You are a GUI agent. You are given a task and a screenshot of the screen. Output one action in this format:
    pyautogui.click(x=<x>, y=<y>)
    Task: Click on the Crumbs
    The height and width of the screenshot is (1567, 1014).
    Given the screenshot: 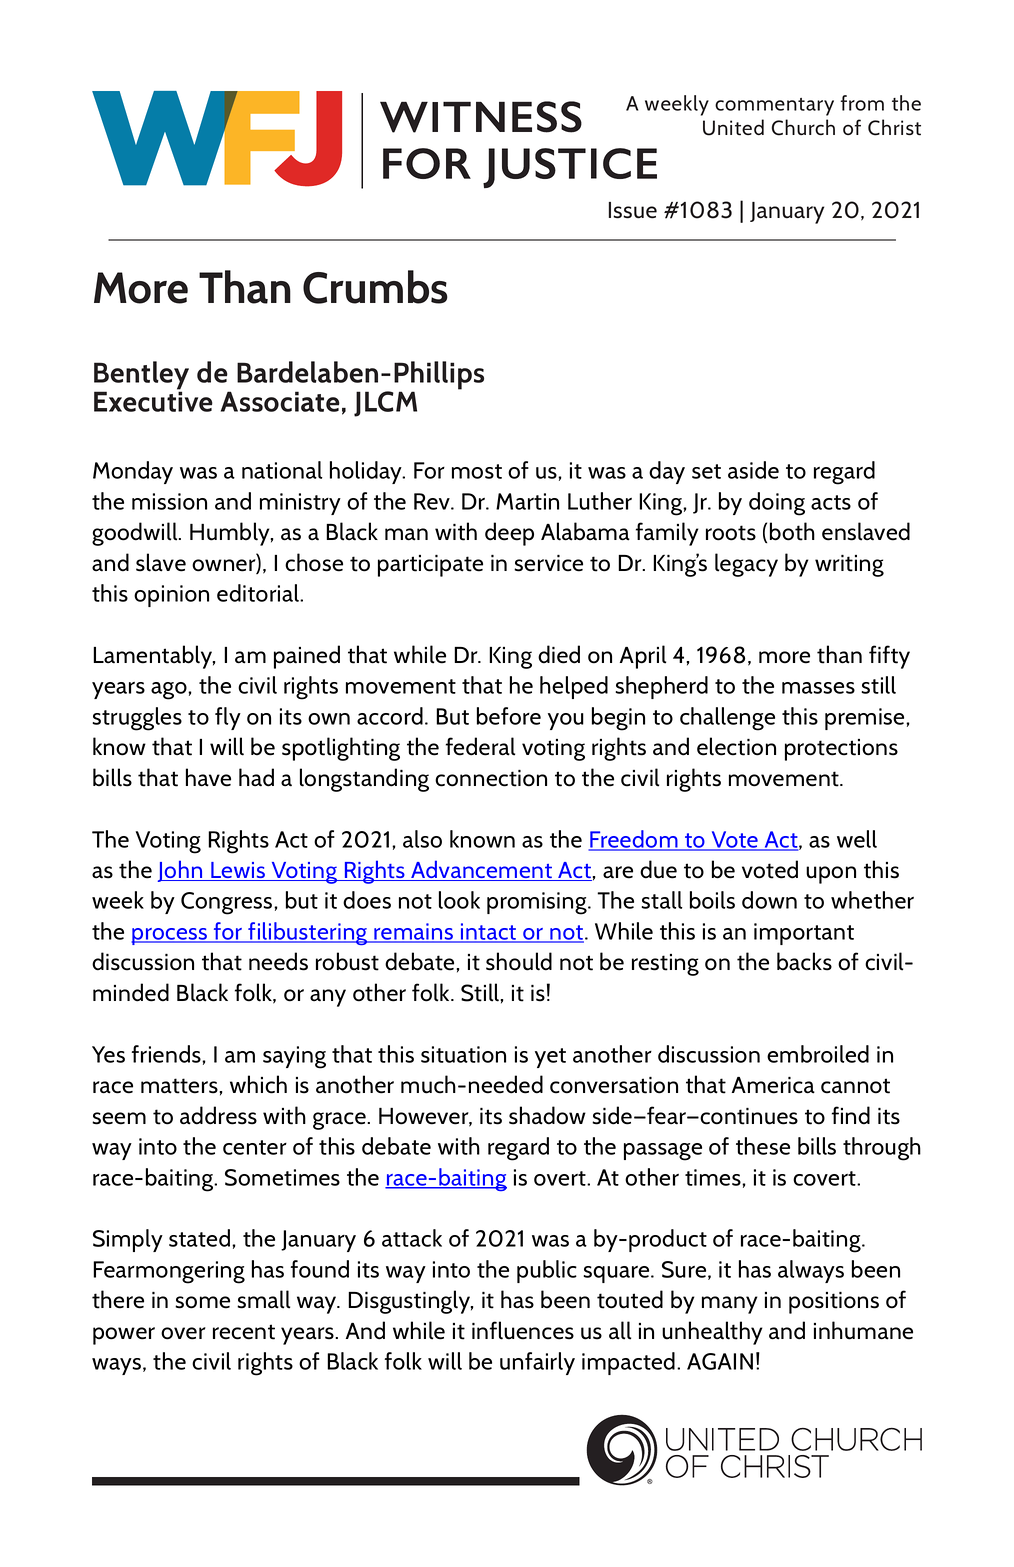 What is the action you would take?
    pyautogui.click(x=375, y=287)
